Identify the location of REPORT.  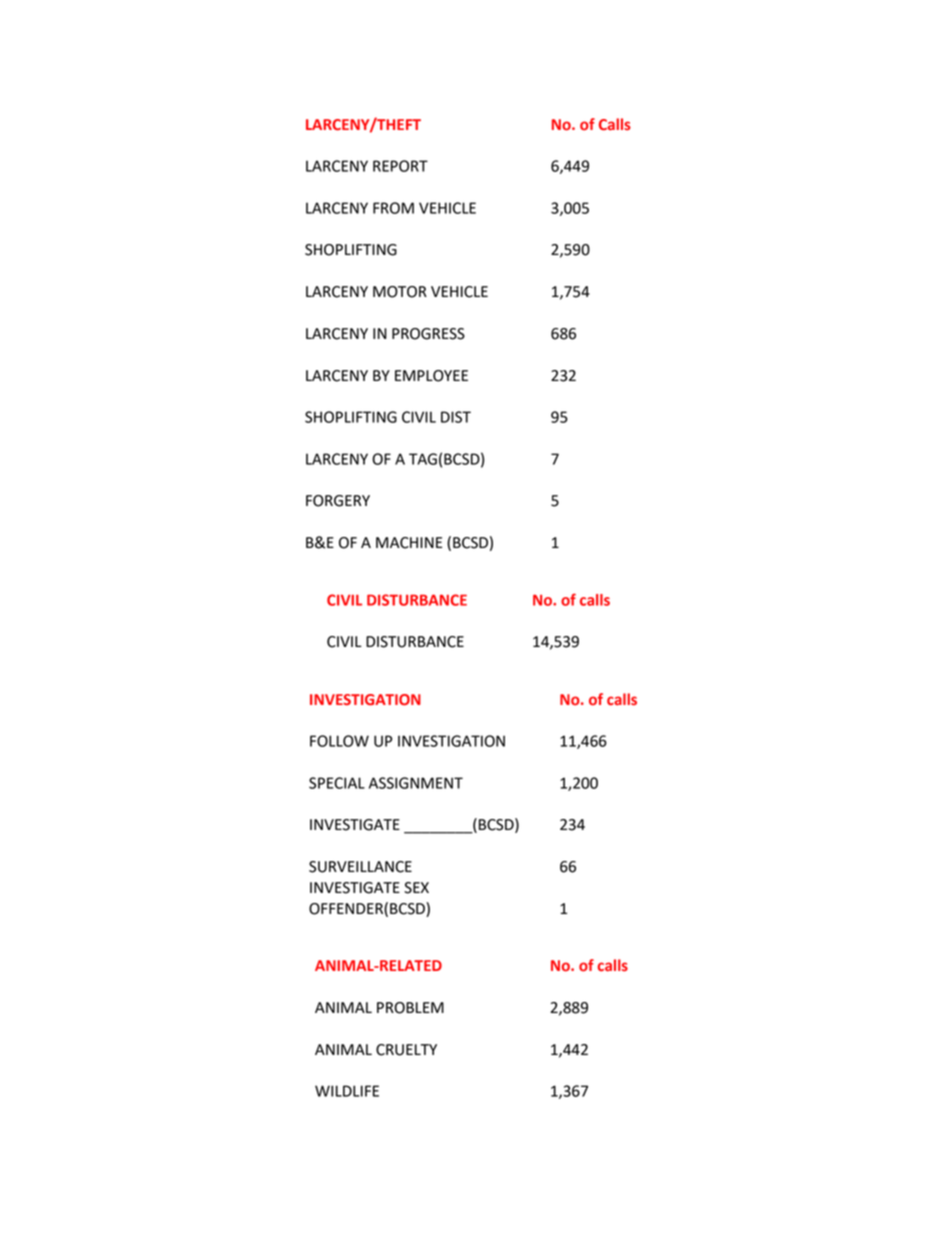
(400, 166).
